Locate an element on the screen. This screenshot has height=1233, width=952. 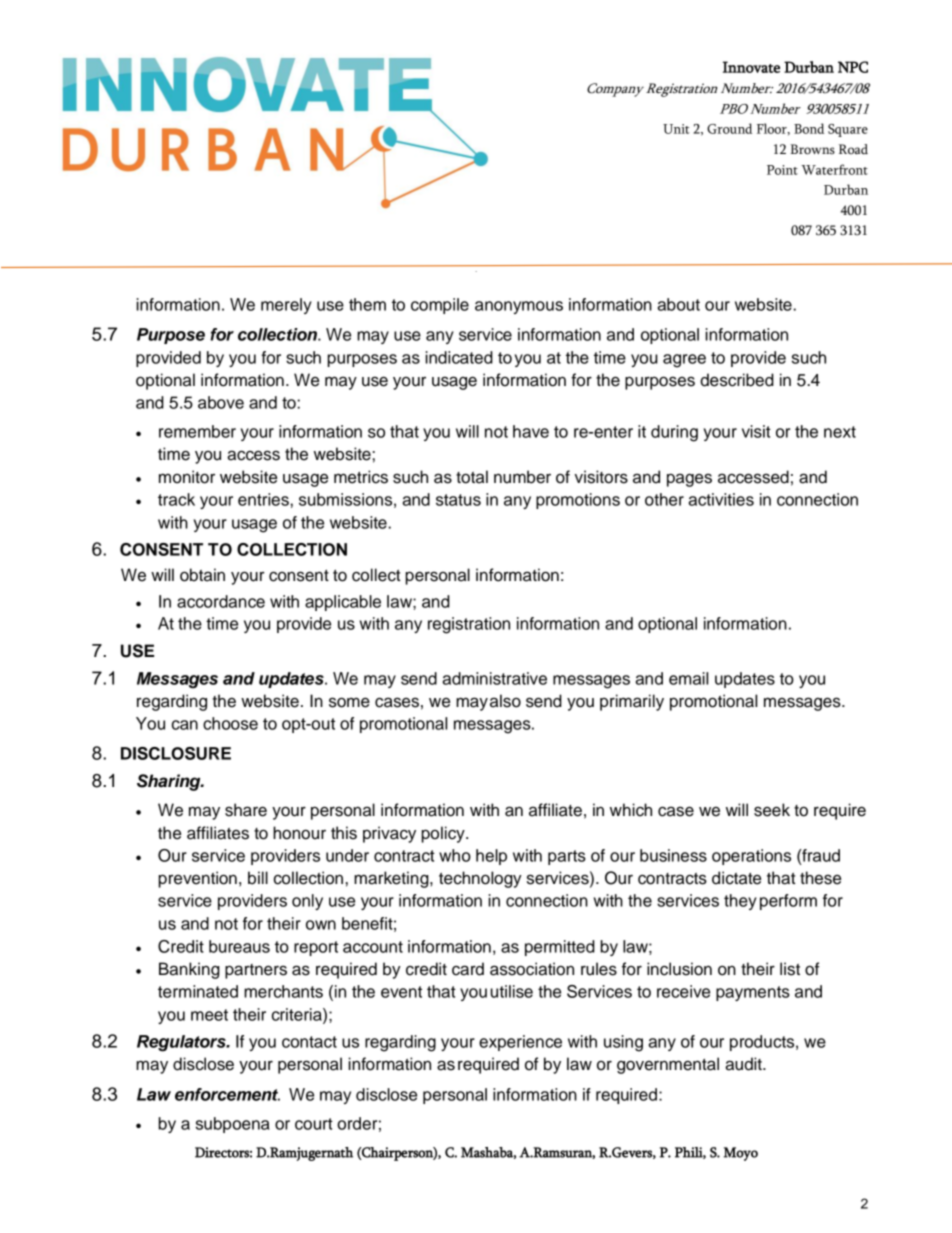
experience is located at coordinates (520, 1043).
